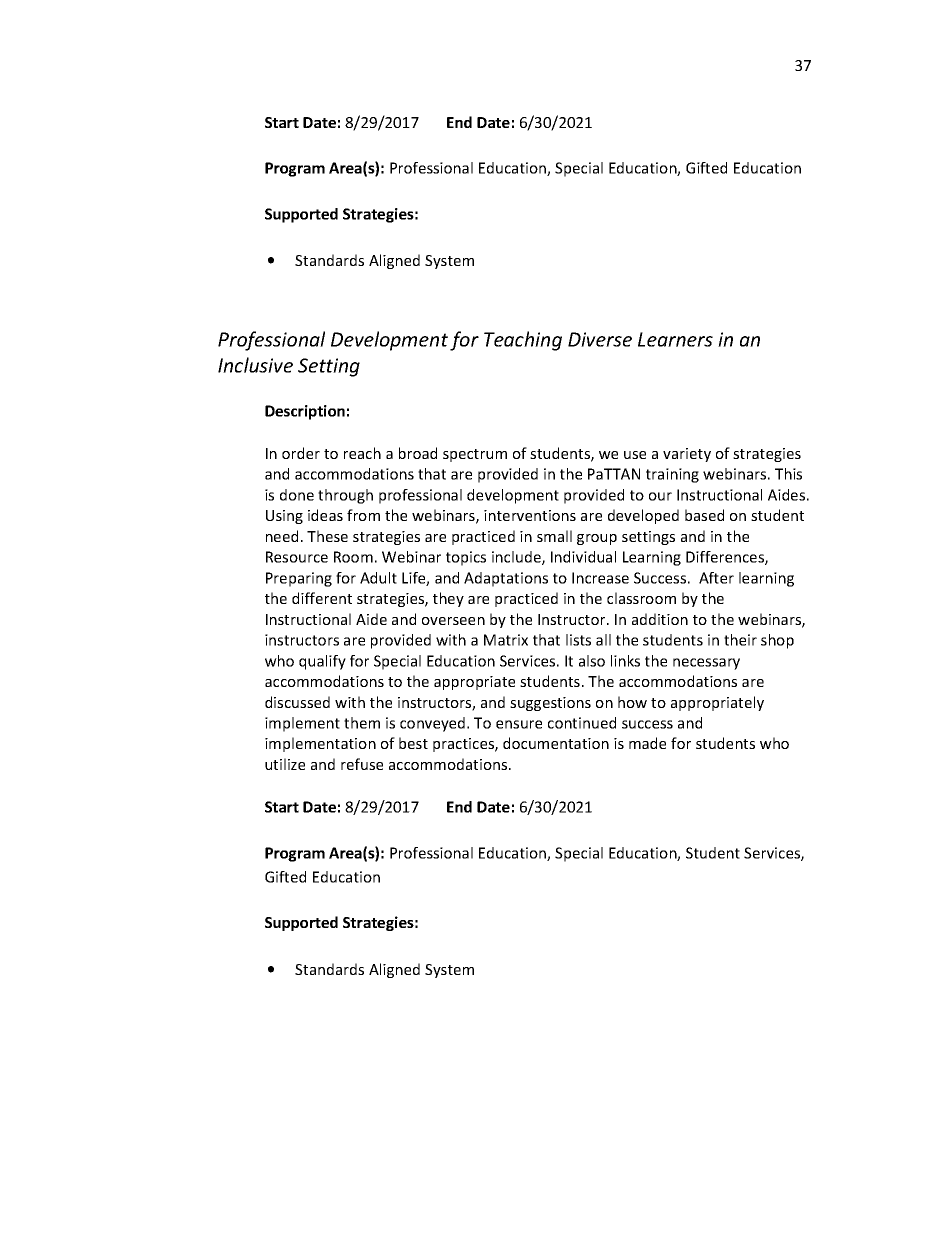 Image resolution: width=952 pixels, height=1233 pixels. I want to click on Teaching, so click(523, 341).
